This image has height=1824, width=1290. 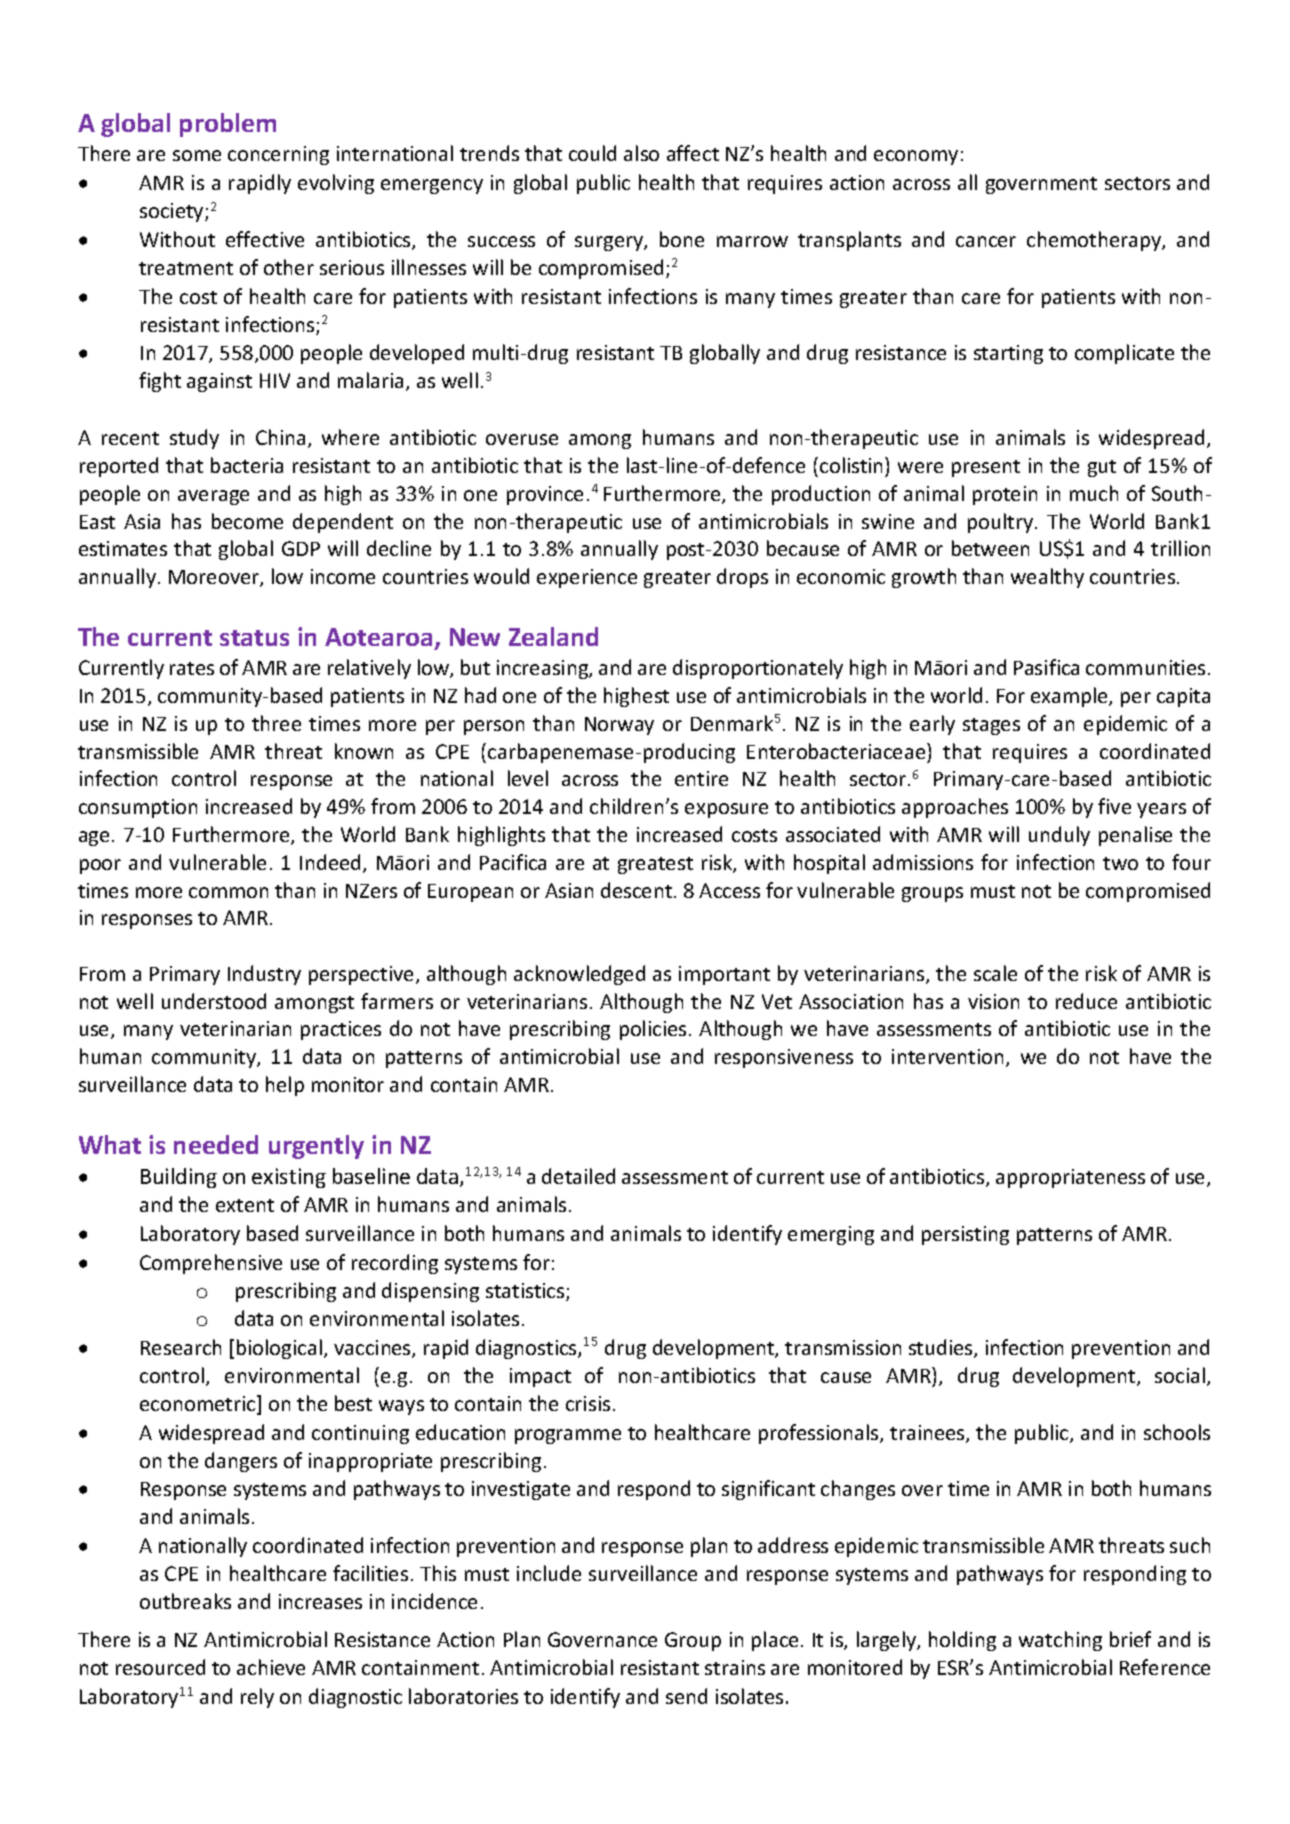 What do you see at coordinates (641, 153) in the image?
I see `also` at bounding box center [641, 153].
